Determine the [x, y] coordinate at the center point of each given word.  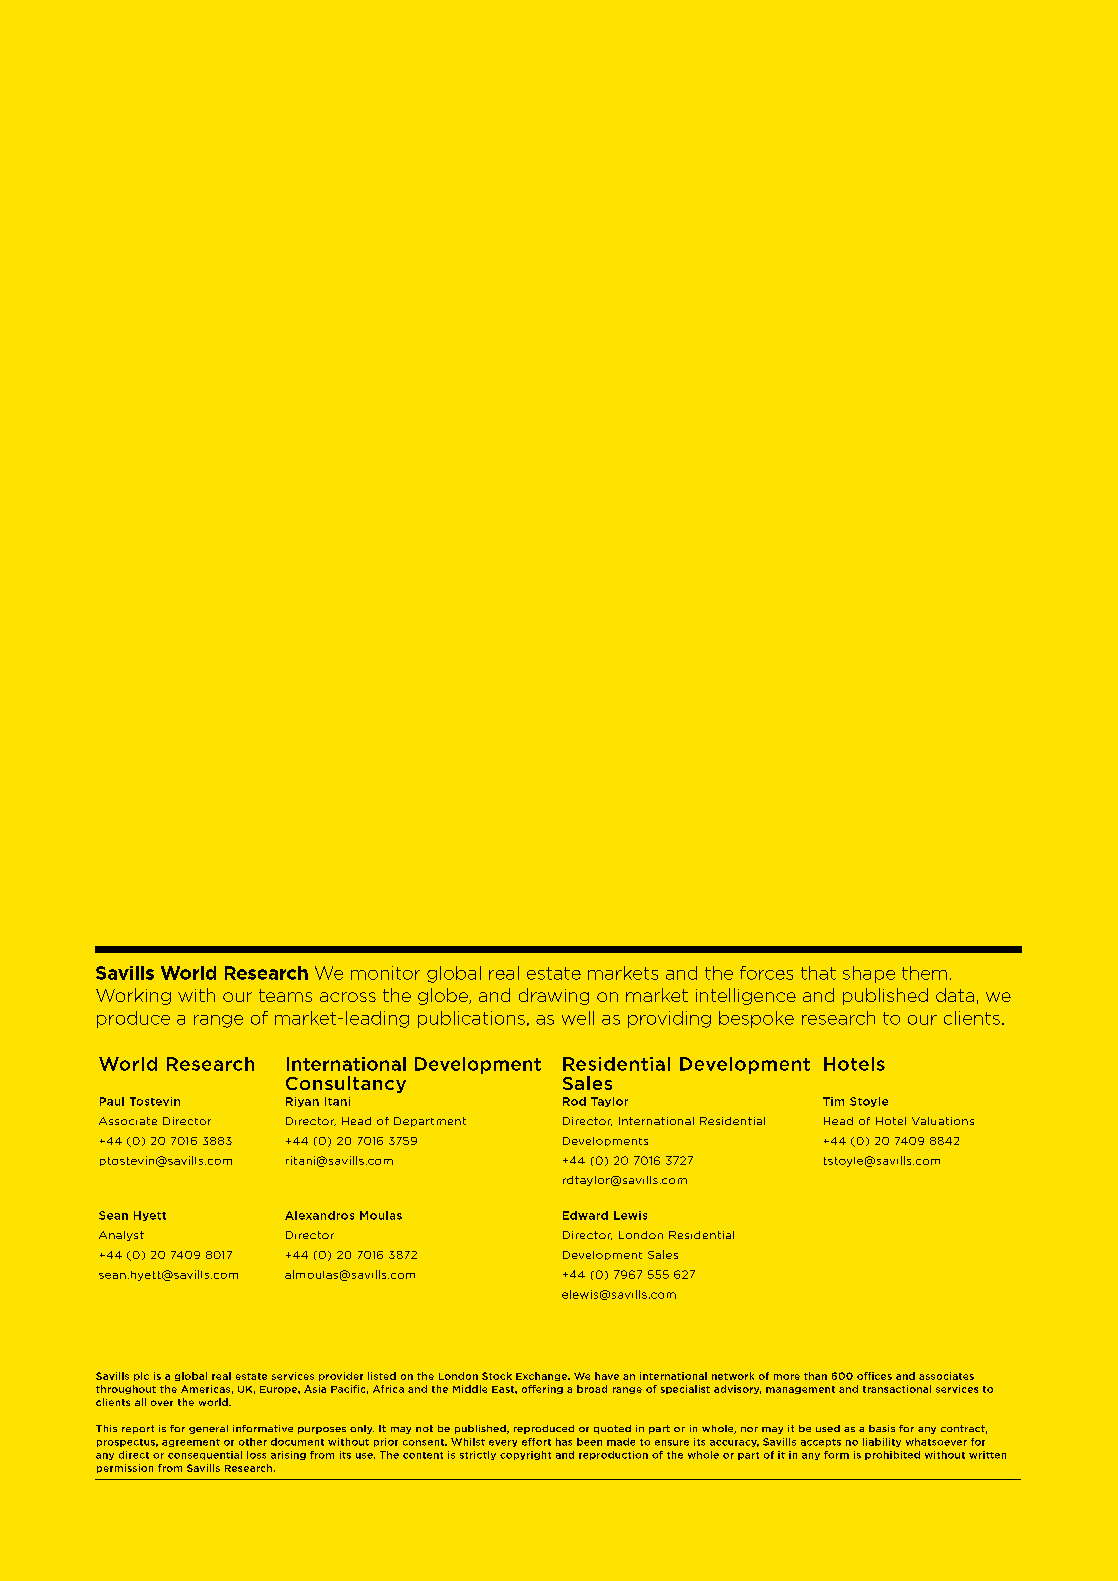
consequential [205, 1455]
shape [869, 974]
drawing [554, 996]
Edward [585, 1215]
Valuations [943, 1121]
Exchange [542, 1376]
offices [874, 1376]
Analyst [121, 1236]
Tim [833, 1101]
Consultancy [346, 1084]
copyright [525, 1455]
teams [285, 995]
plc [141, 1376]
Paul [112, 1101]
